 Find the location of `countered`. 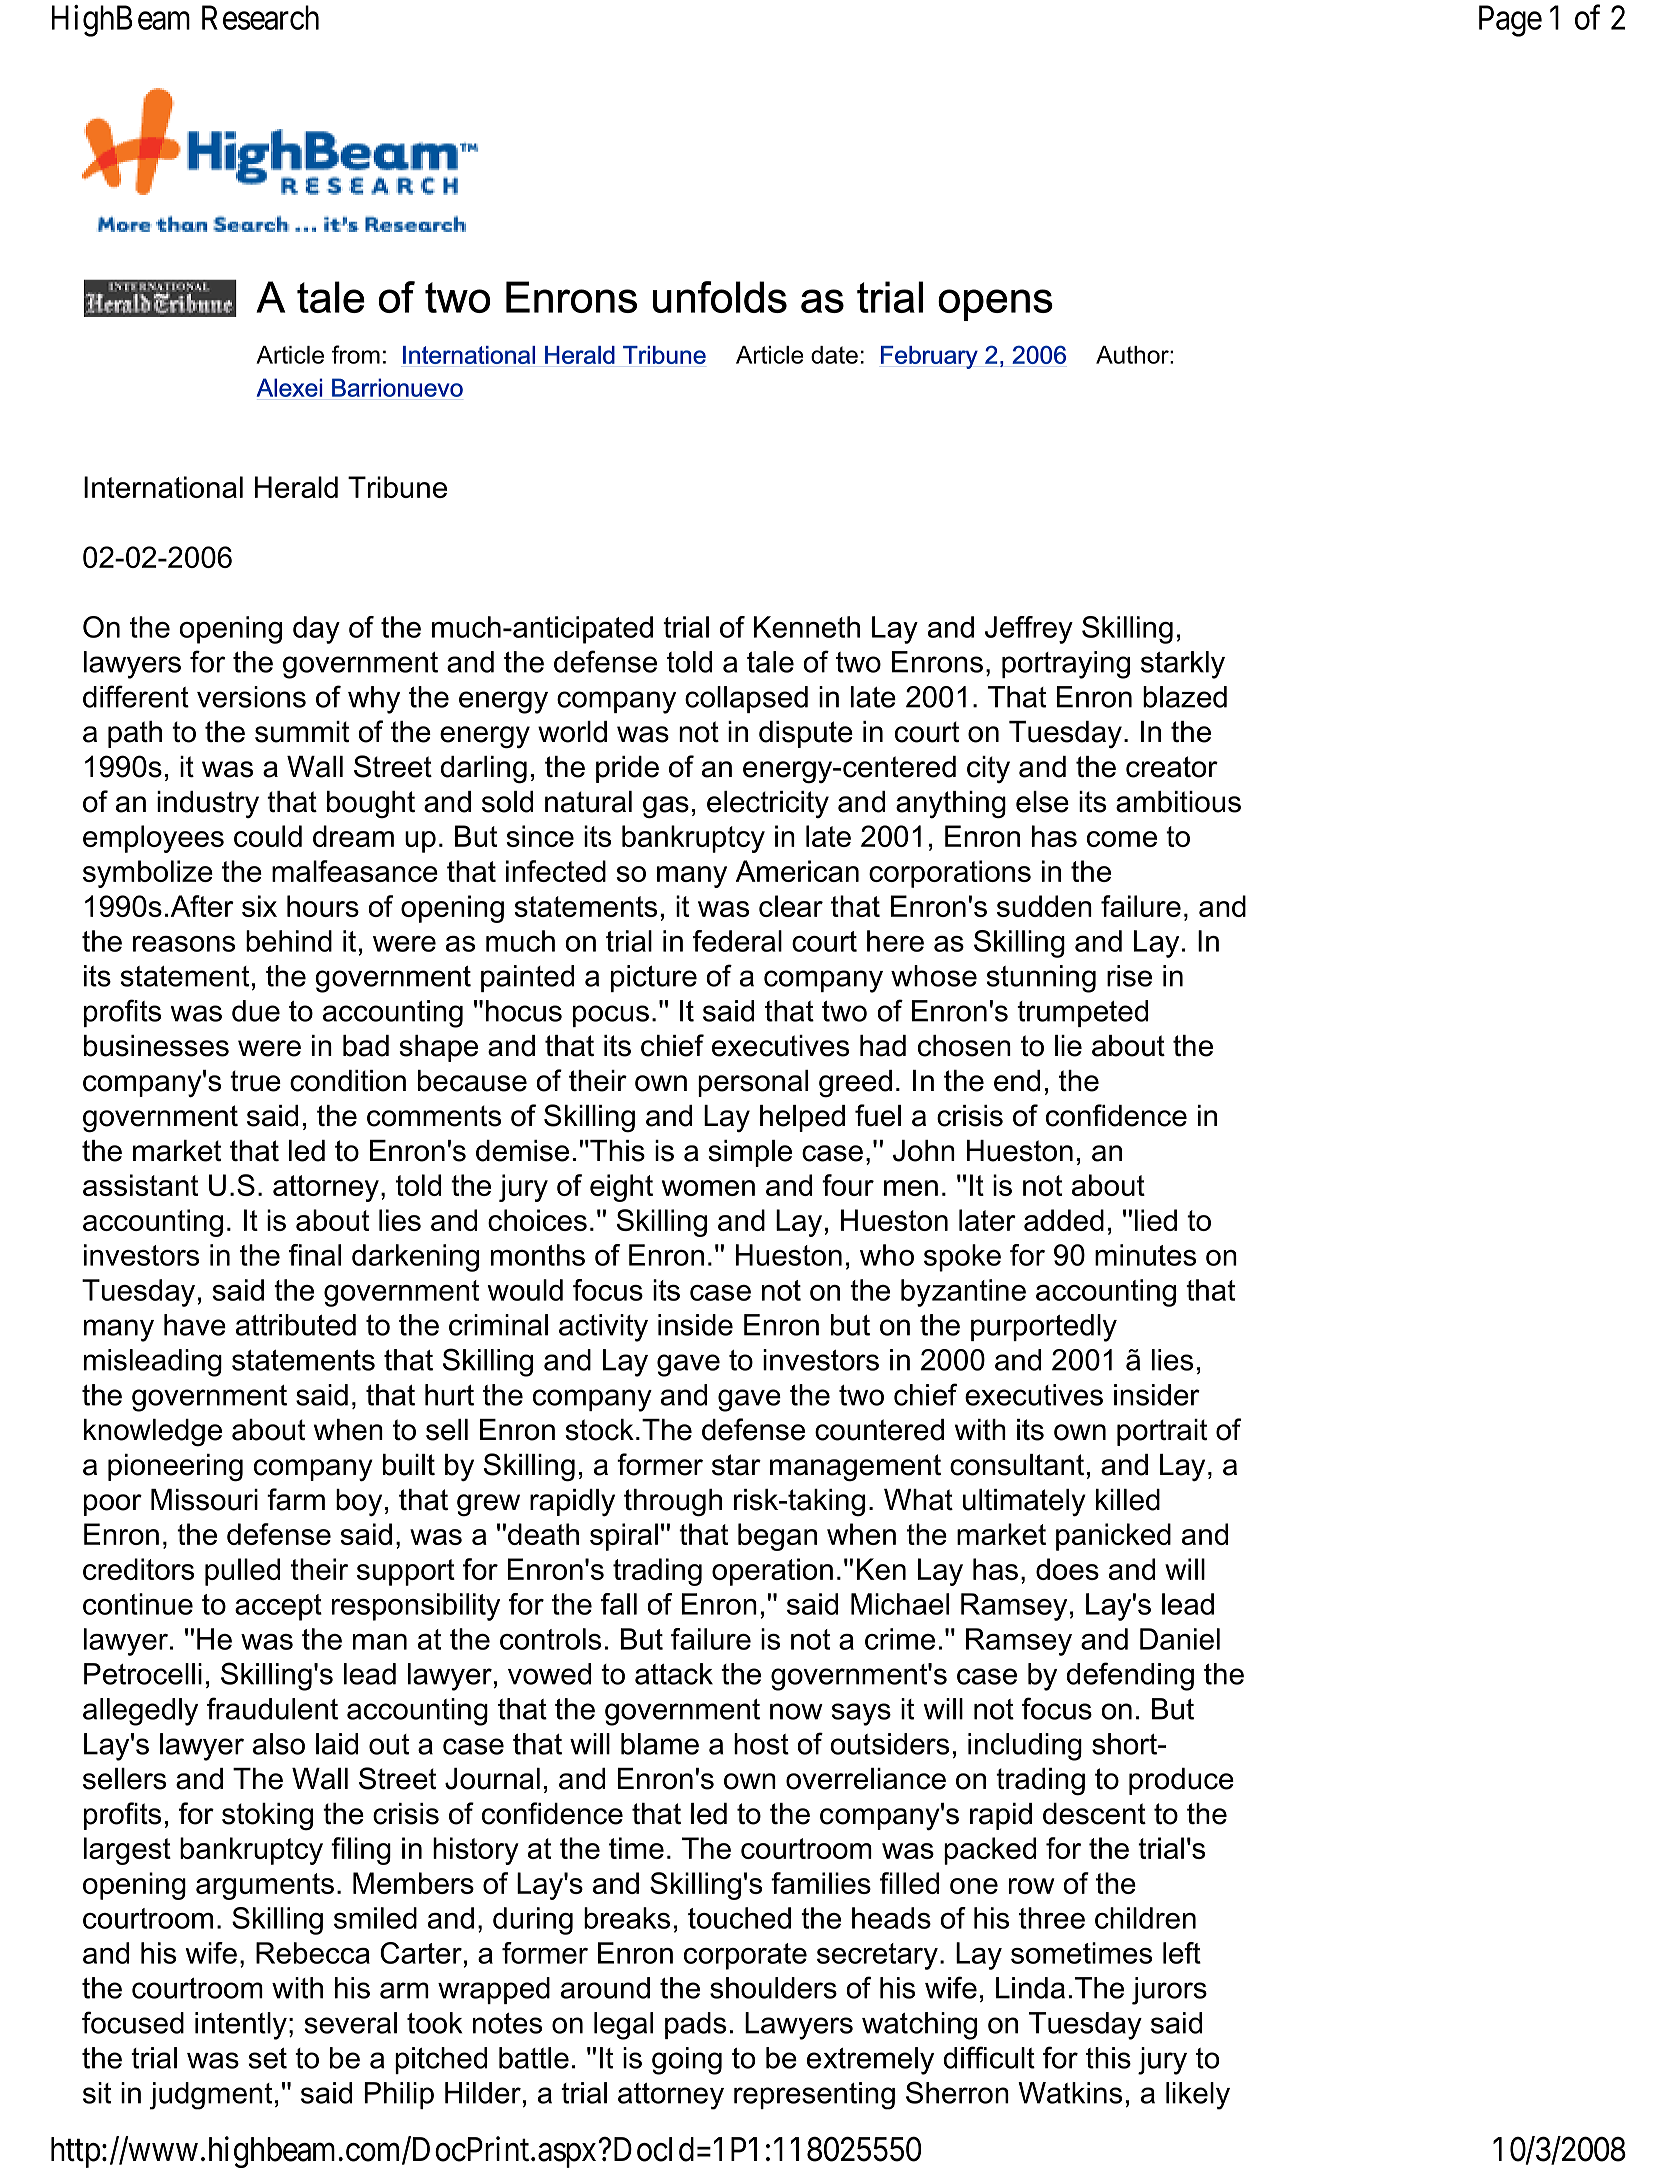

countered is located at coordinates (879, 1430).
